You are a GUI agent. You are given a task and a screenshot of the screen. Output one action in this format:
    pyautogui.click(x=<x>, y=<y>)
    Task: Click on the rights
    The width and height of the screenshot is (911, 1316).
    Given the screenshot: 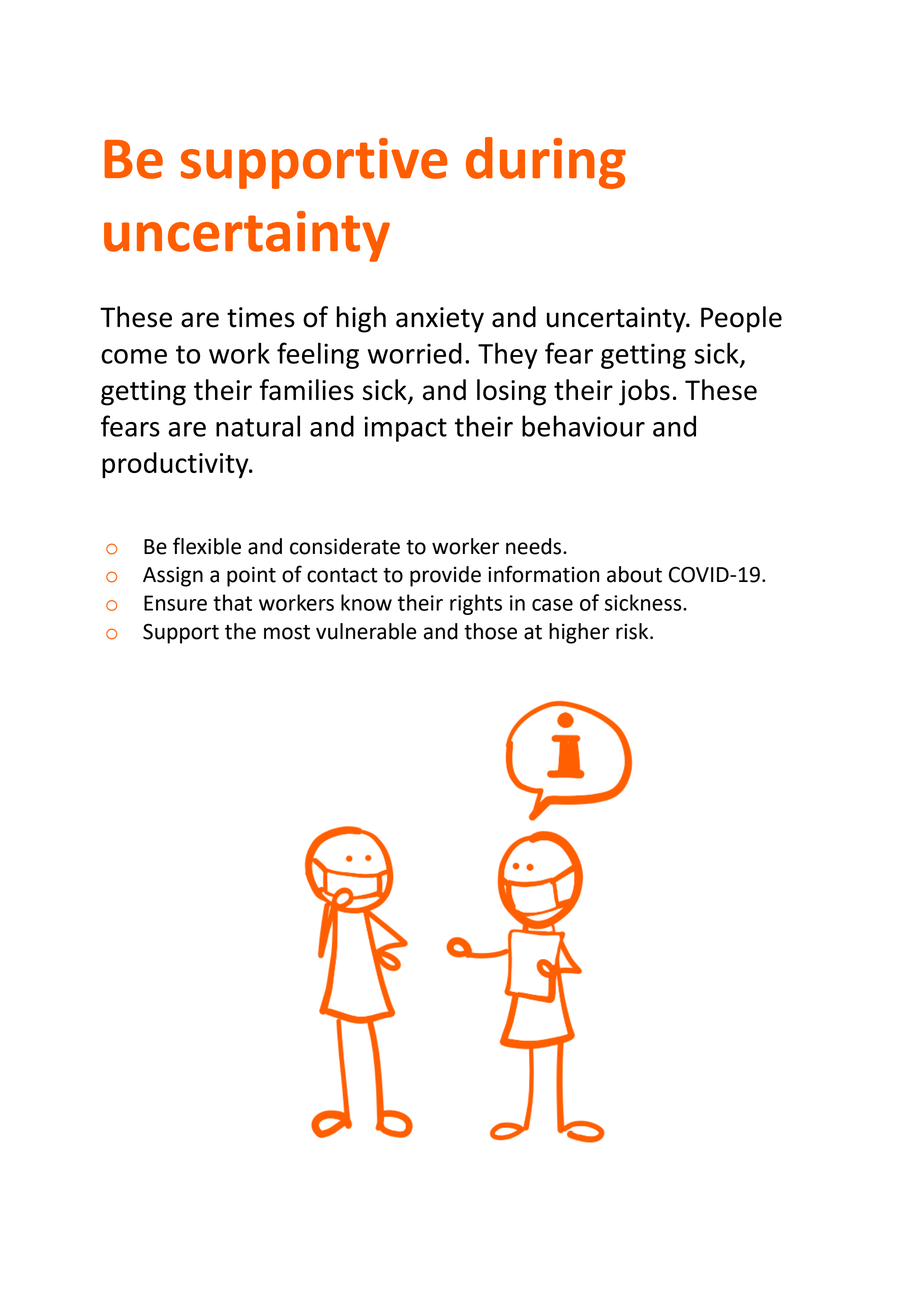 What is the action you would take?
    pyautogui.click(x=476, y=604)
